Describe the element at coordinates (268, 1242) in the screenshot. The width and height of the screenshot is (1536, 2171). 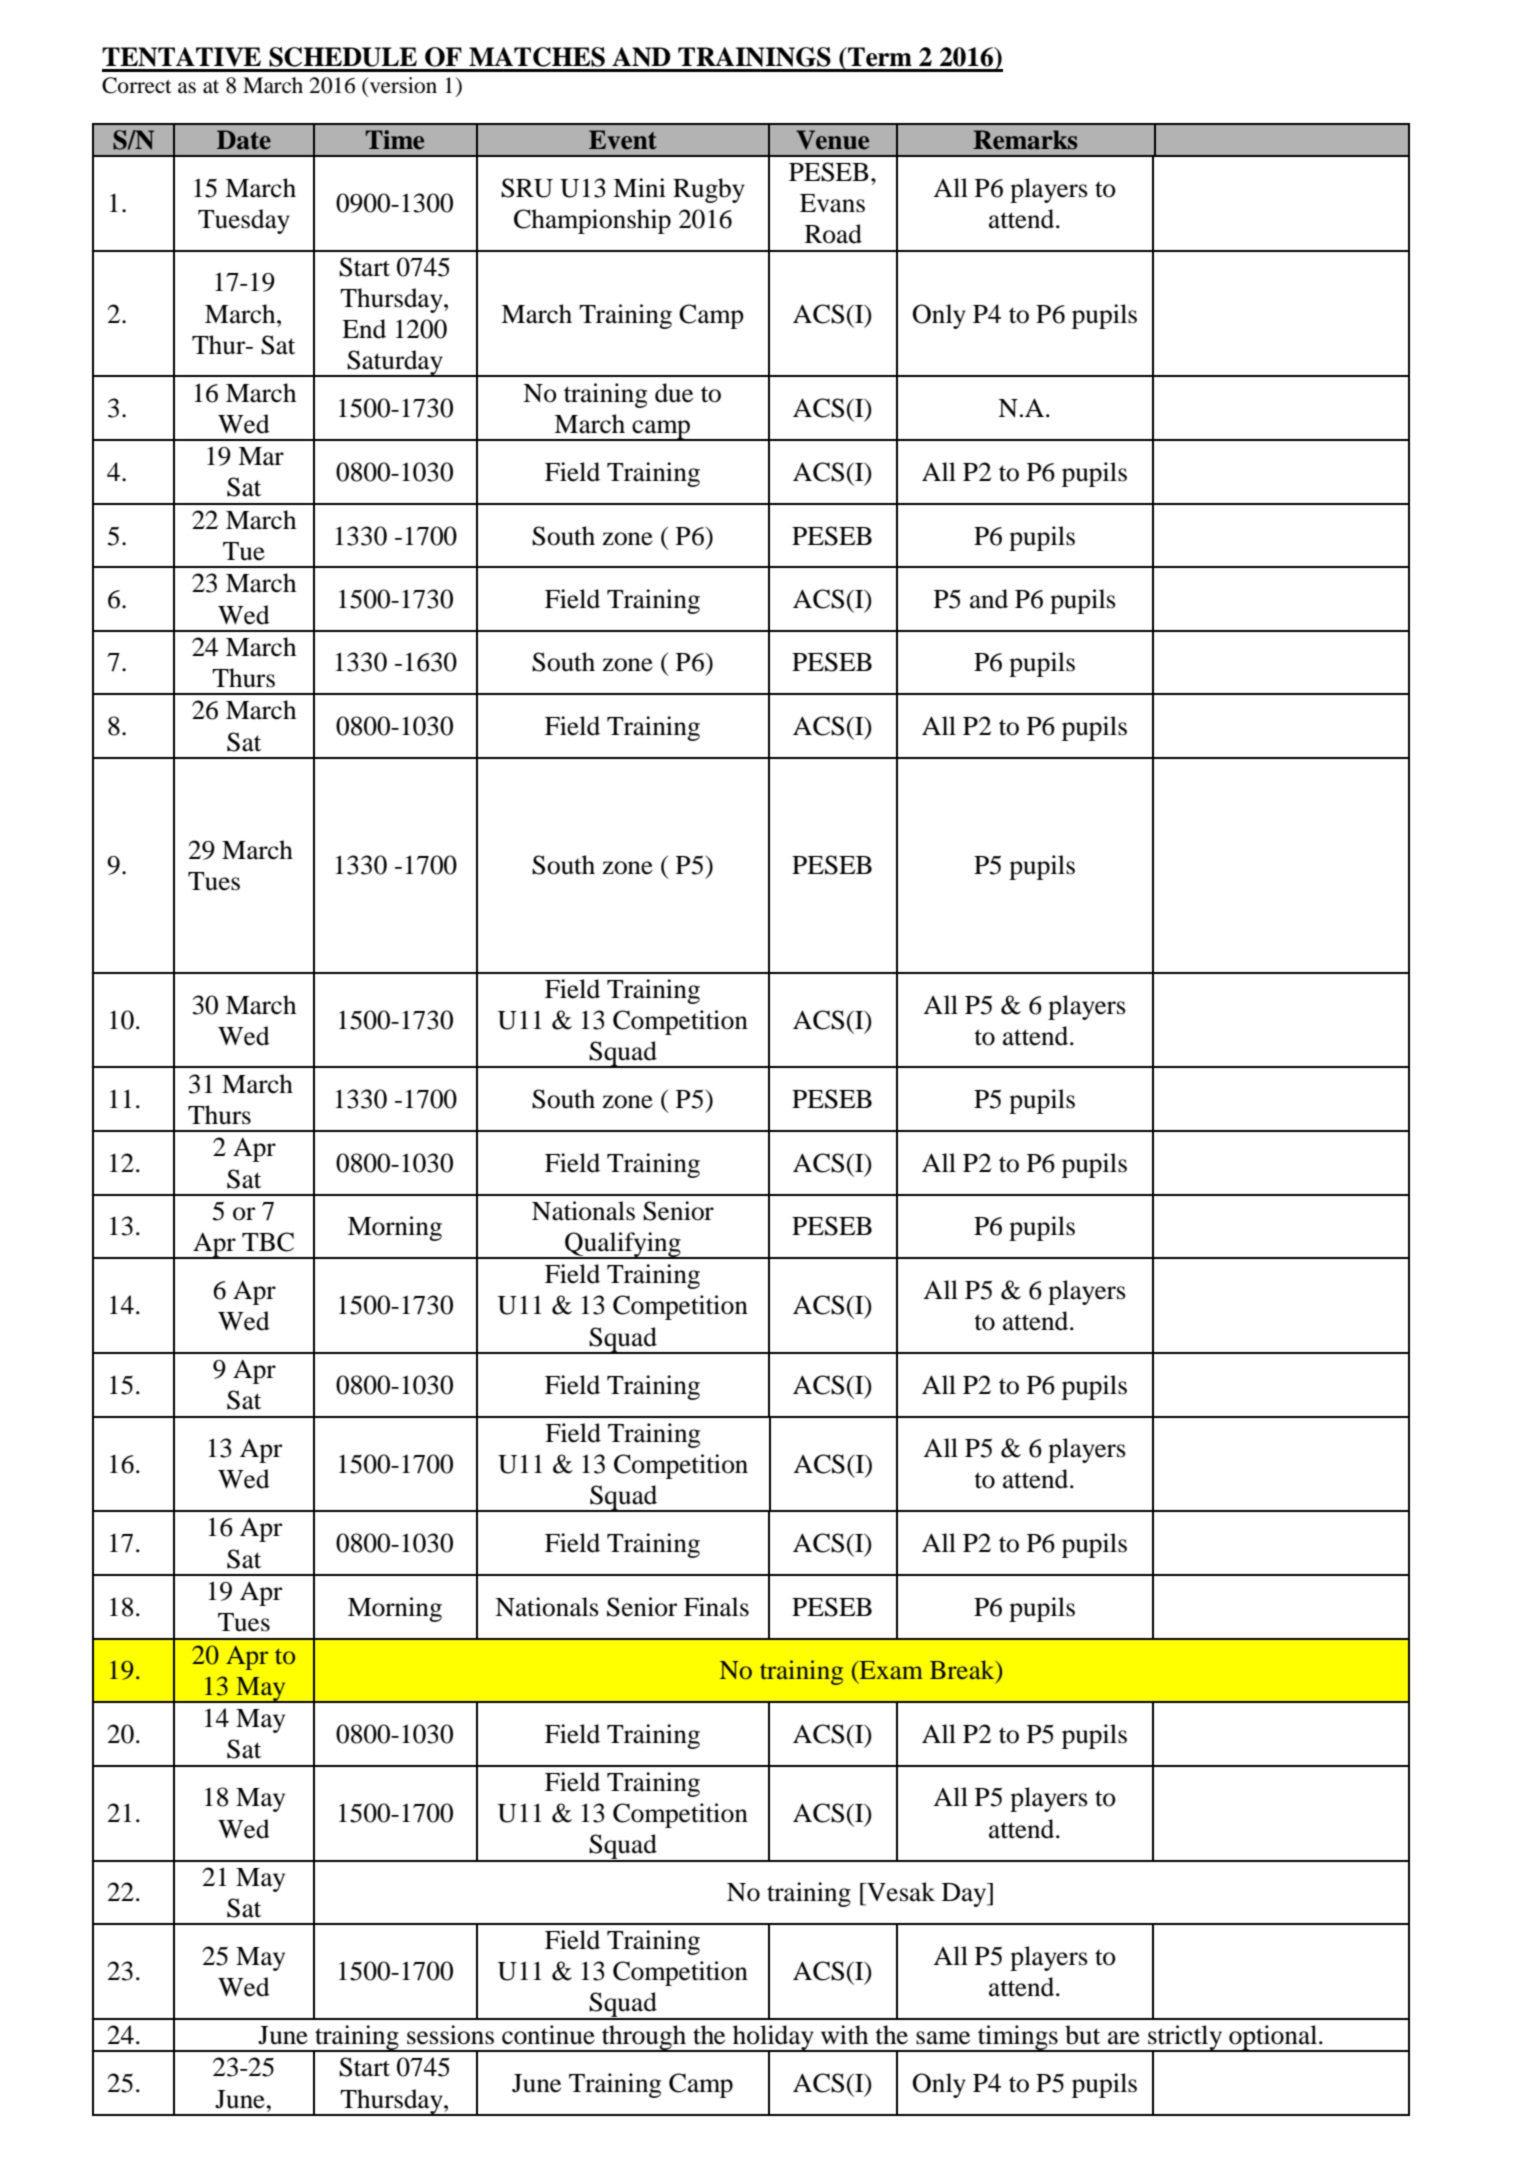
I see `TBC` at that location.
